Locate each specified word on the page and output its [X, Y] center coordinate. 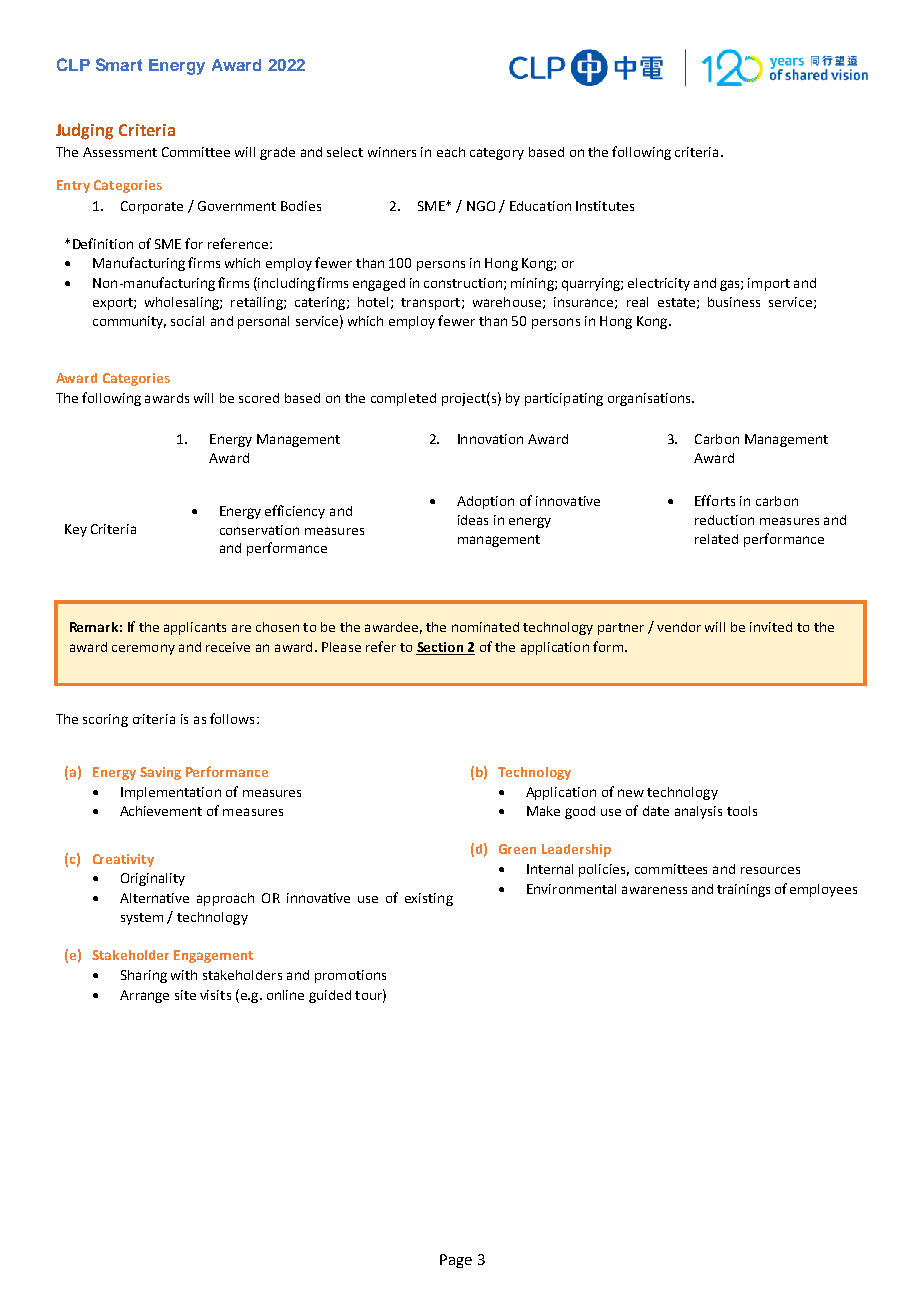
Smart [119, 64]
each [451, 152]
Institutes [605, 206]
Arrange [144, 996]
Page [456, 1261]
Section [440, 648]
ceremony [143, 649]
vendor [679, 627]
